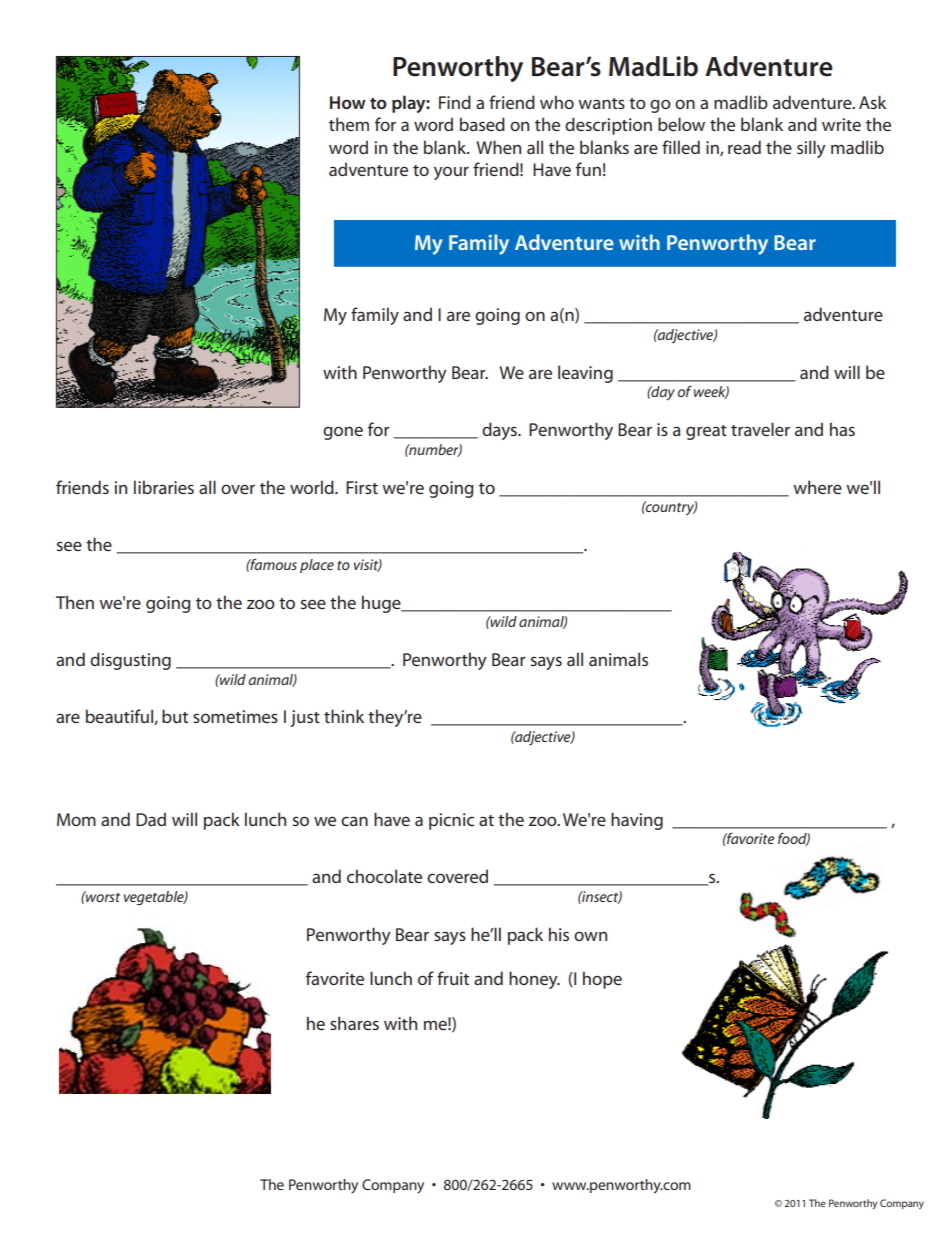 Image resolution: width=952 pixels, height=1233 pixels. I want to click on place, so click(317, 566).
